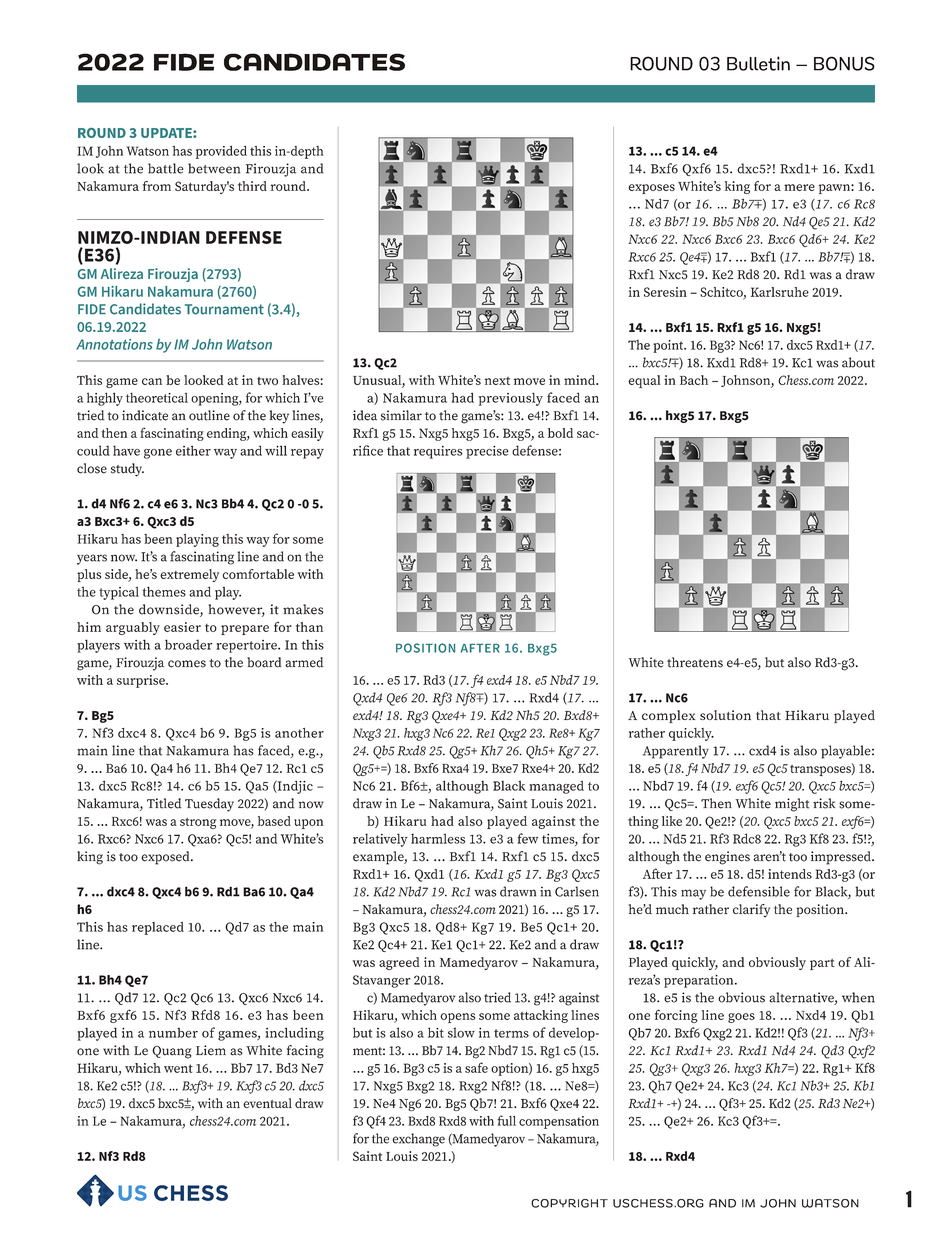 The width and height of the screenshot is (952, 1241). I want to click on threatens, so click(695, 662).
